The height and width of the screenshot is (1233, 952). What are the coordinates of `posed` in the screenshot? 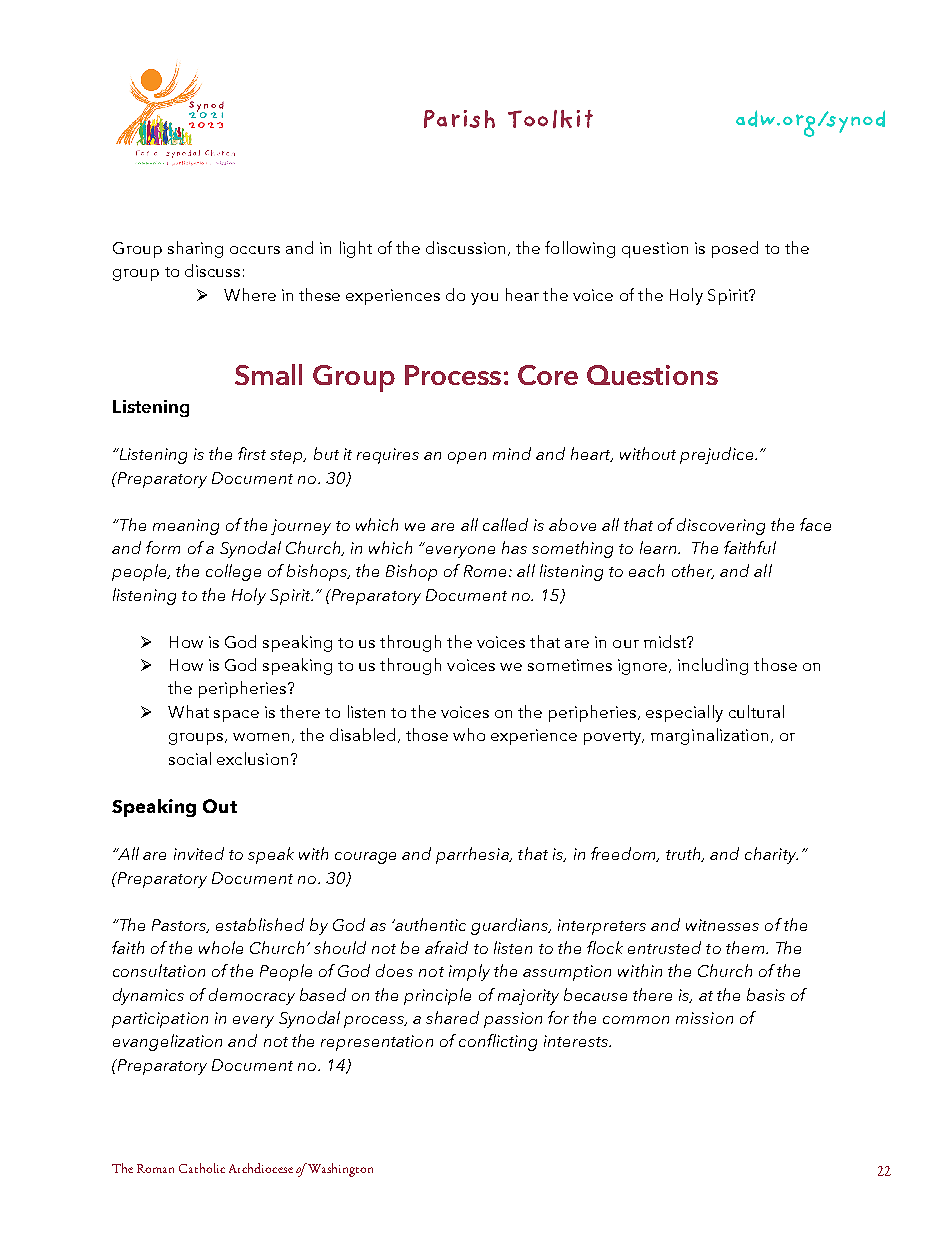 It's located at (735, 249).
